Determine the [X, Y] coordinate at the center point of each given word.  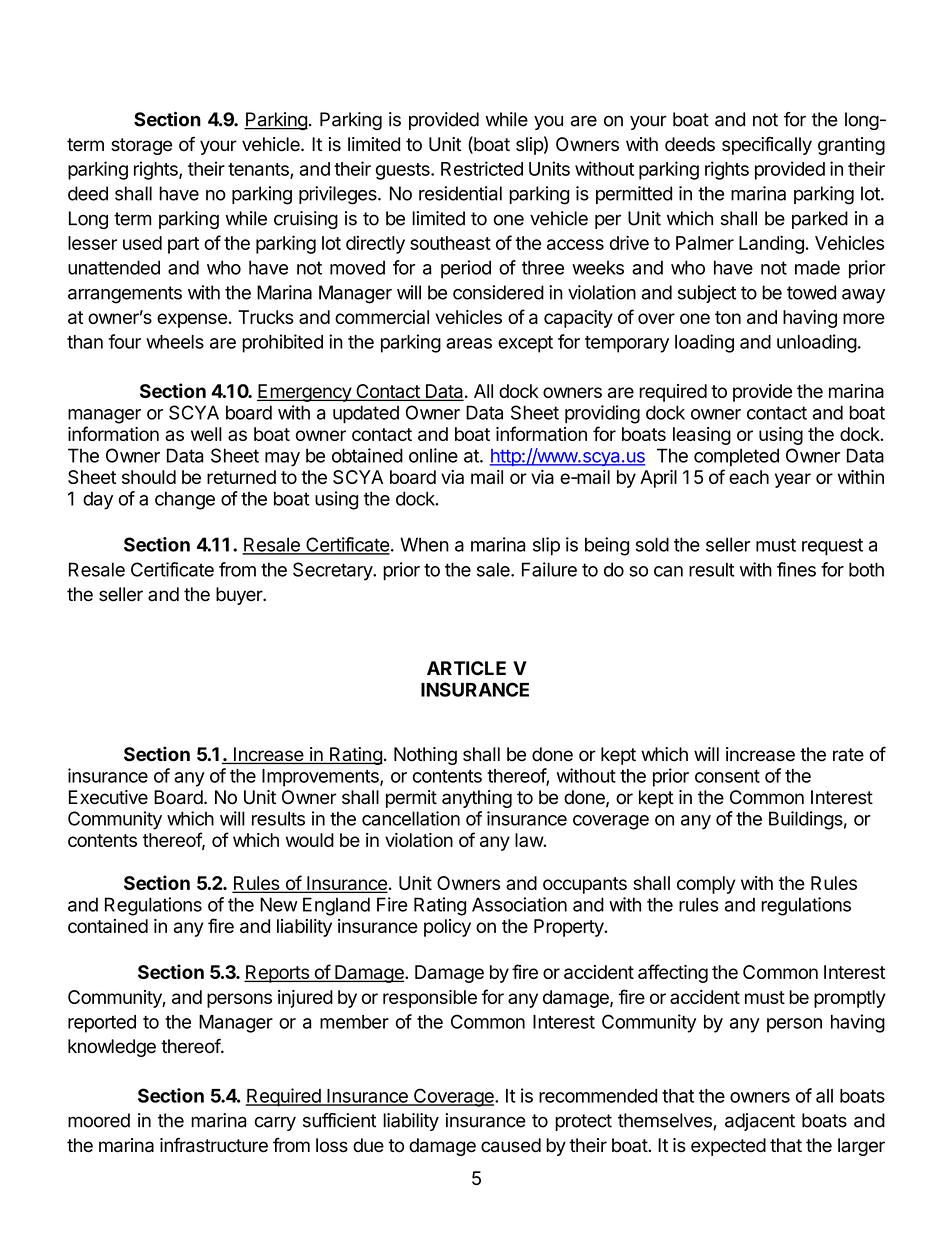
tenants [259, 170]
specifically [767, 145]
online [433, 455]
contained [108, 926]
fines [796, 569]
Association [519, 904]
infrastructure [214, 1145]
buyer [240, 596]
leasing [702, 436]
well [206, 434]
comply [706, 885]
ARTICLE [466, 668]
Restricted [482, 168]
